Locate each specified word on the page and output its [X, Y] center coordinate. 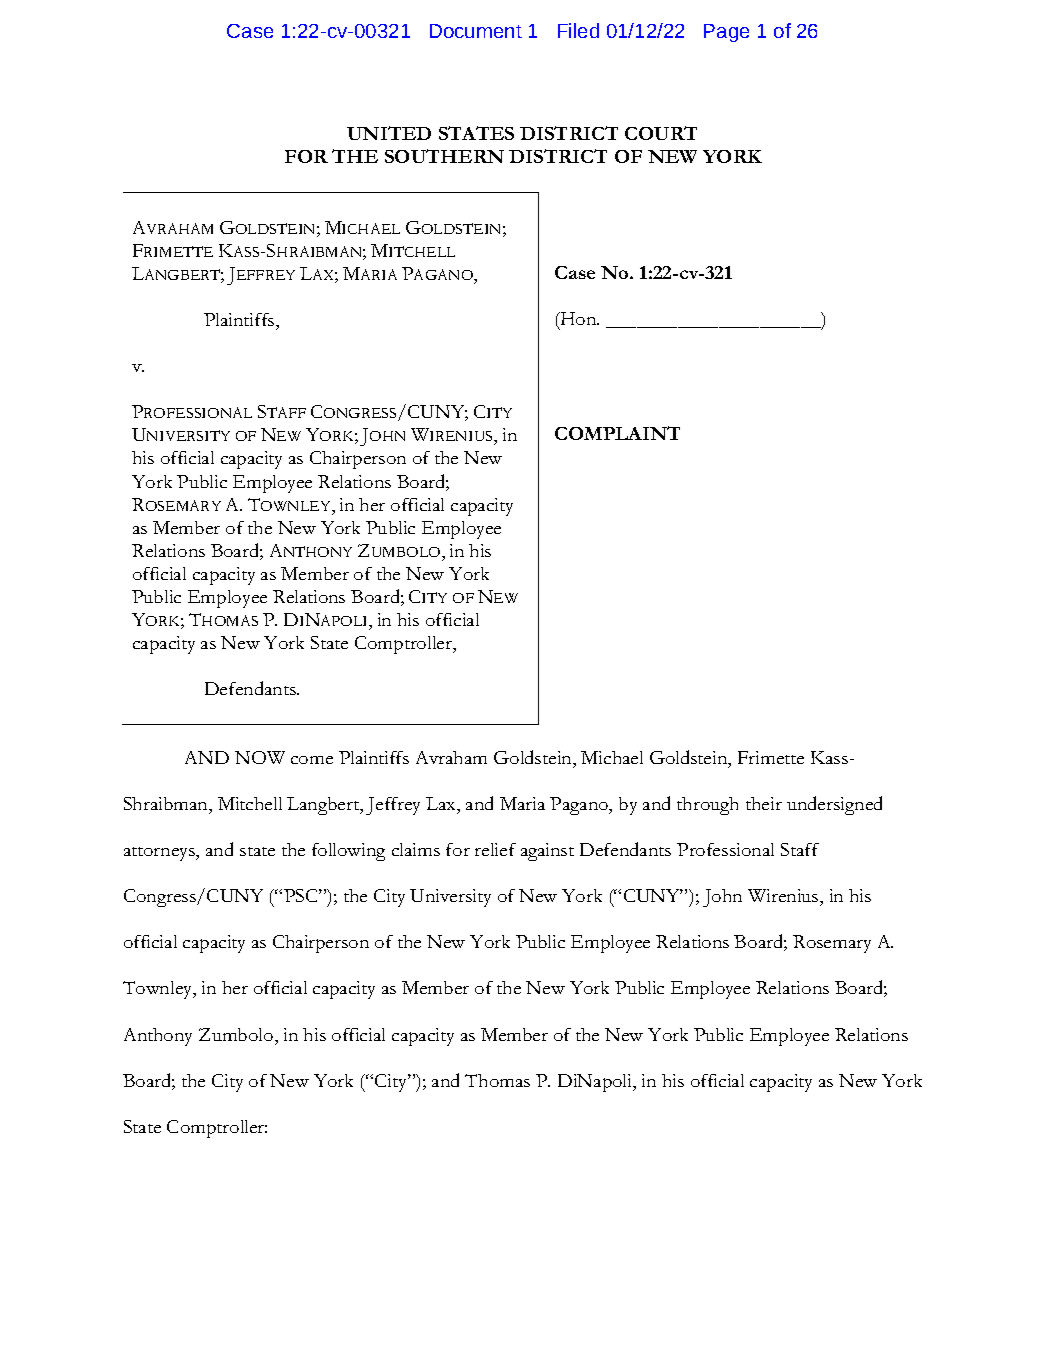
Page [726, 33]
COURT [661, 133]
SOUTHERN [444, 156]
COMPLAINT [617, 433]
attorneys [160, 854]
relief [495, 849]
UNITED [389, 133]
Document [476, 31]
